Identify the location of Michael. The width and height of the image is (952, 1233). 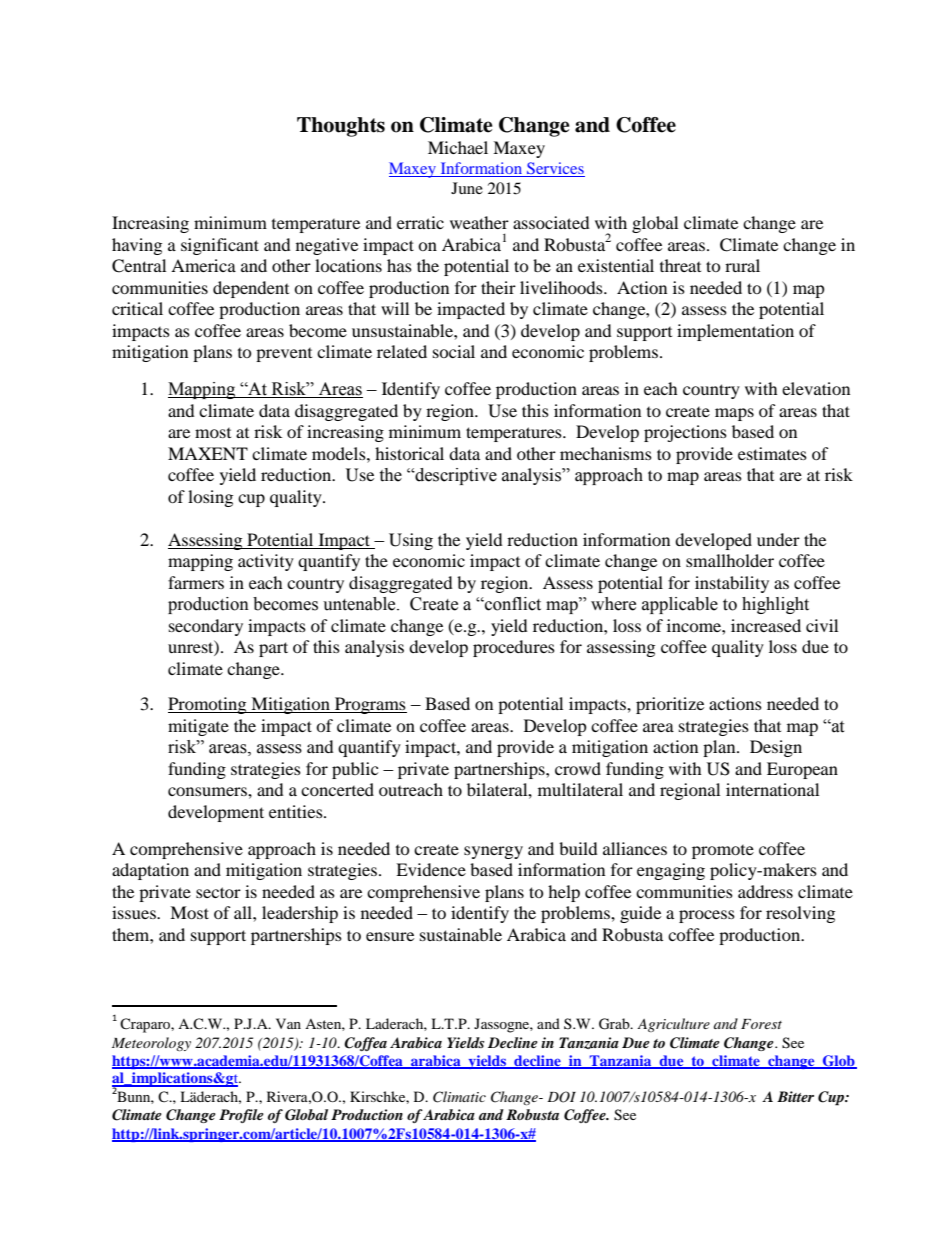
(458, 147).
